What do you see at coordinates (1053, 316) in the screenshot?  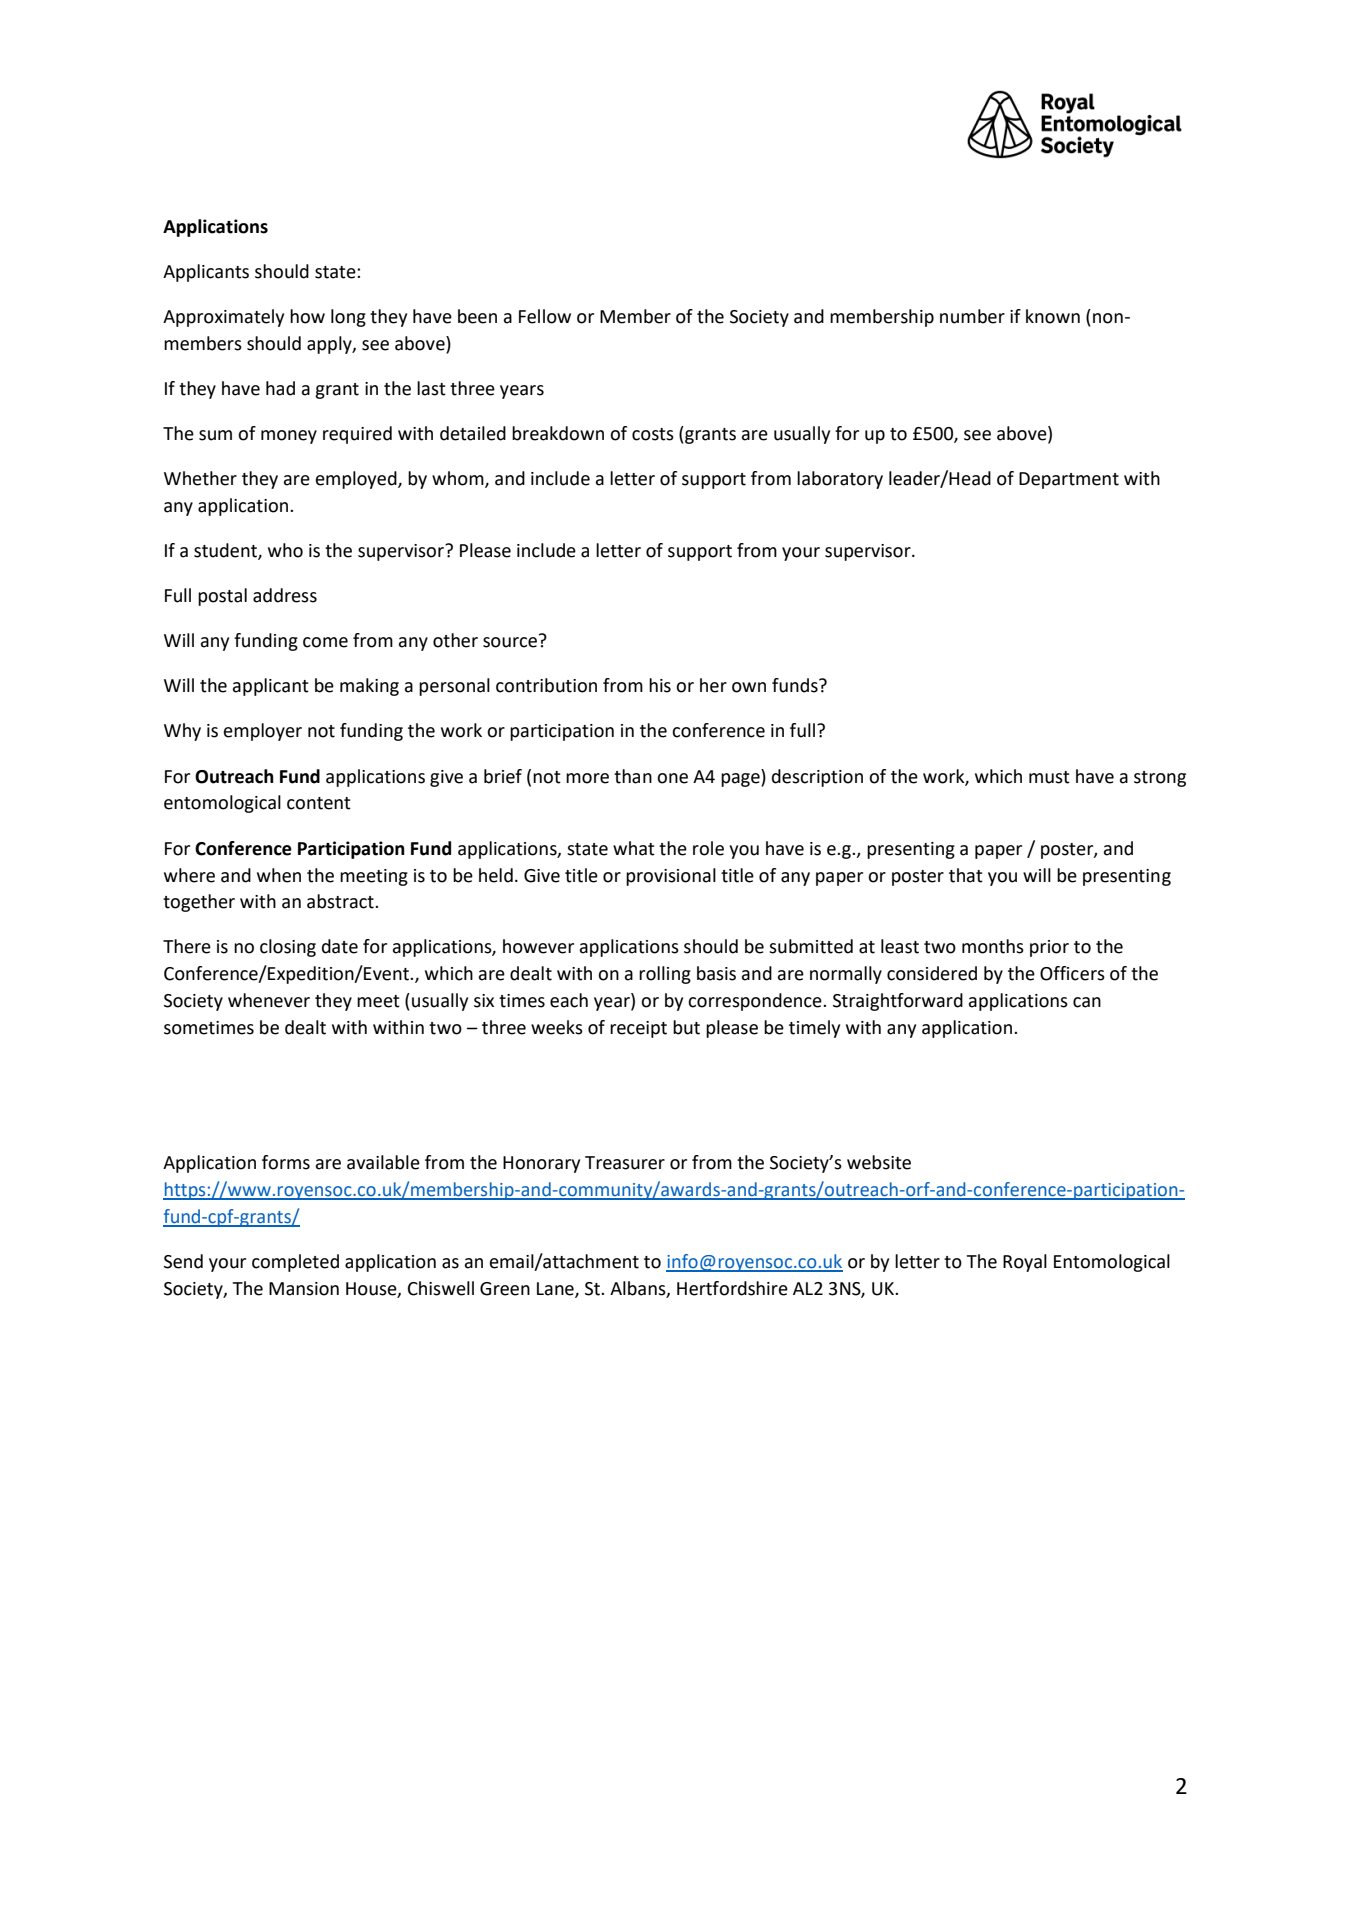 I see `known` at bounding box center [1053, 316].
